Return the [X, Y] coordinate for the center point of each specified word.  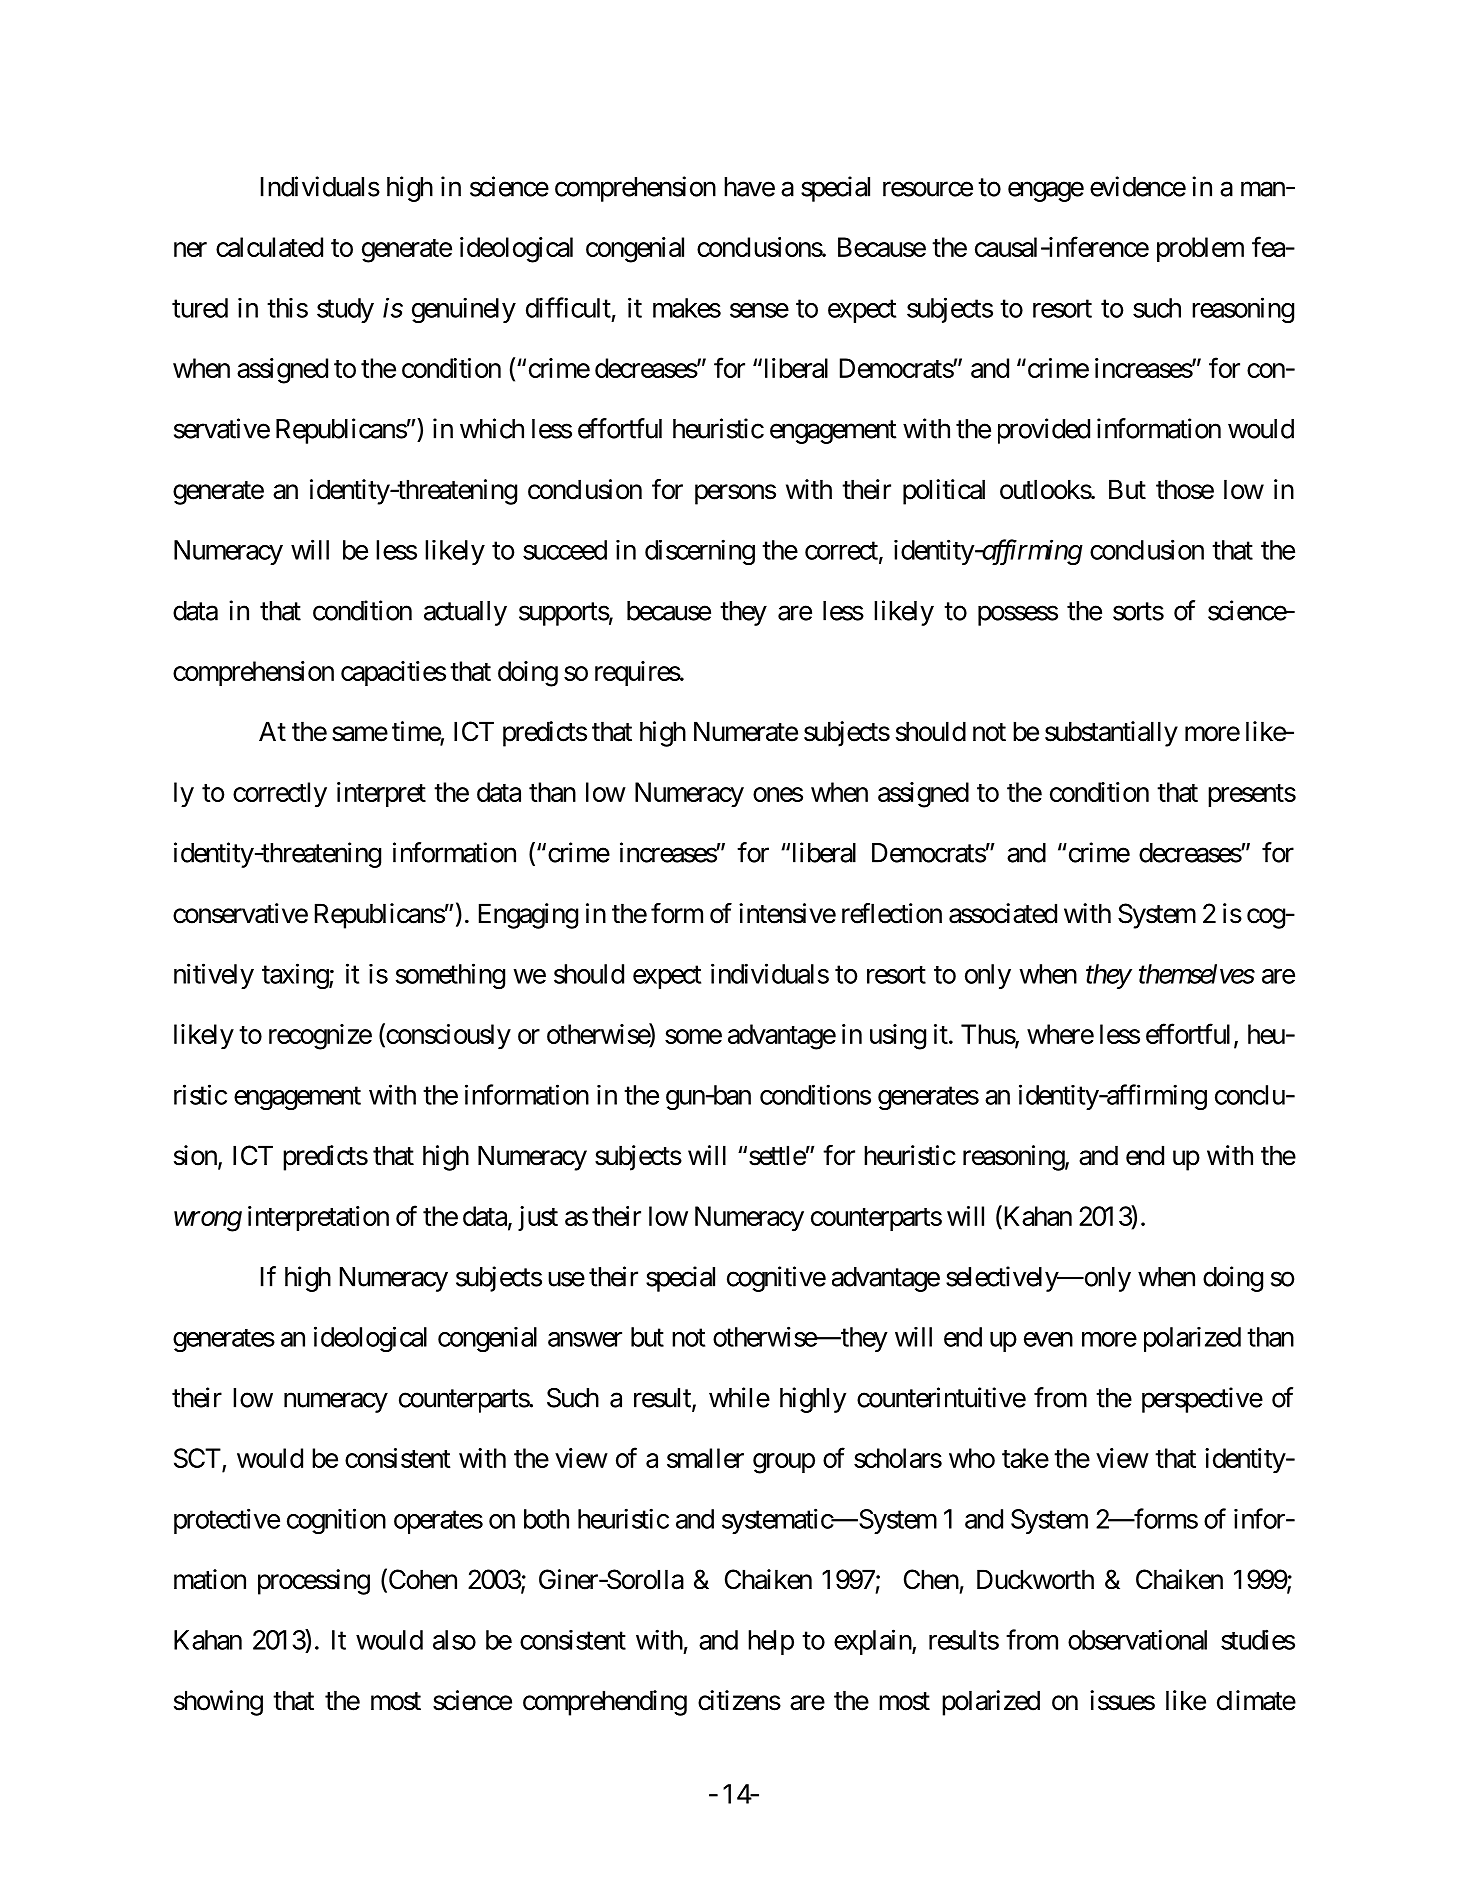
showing [218, 1703]
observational [1137, 1639]
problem [1200, 249]
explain [873, 1642]
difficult [568, 307]
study [345, 310]
